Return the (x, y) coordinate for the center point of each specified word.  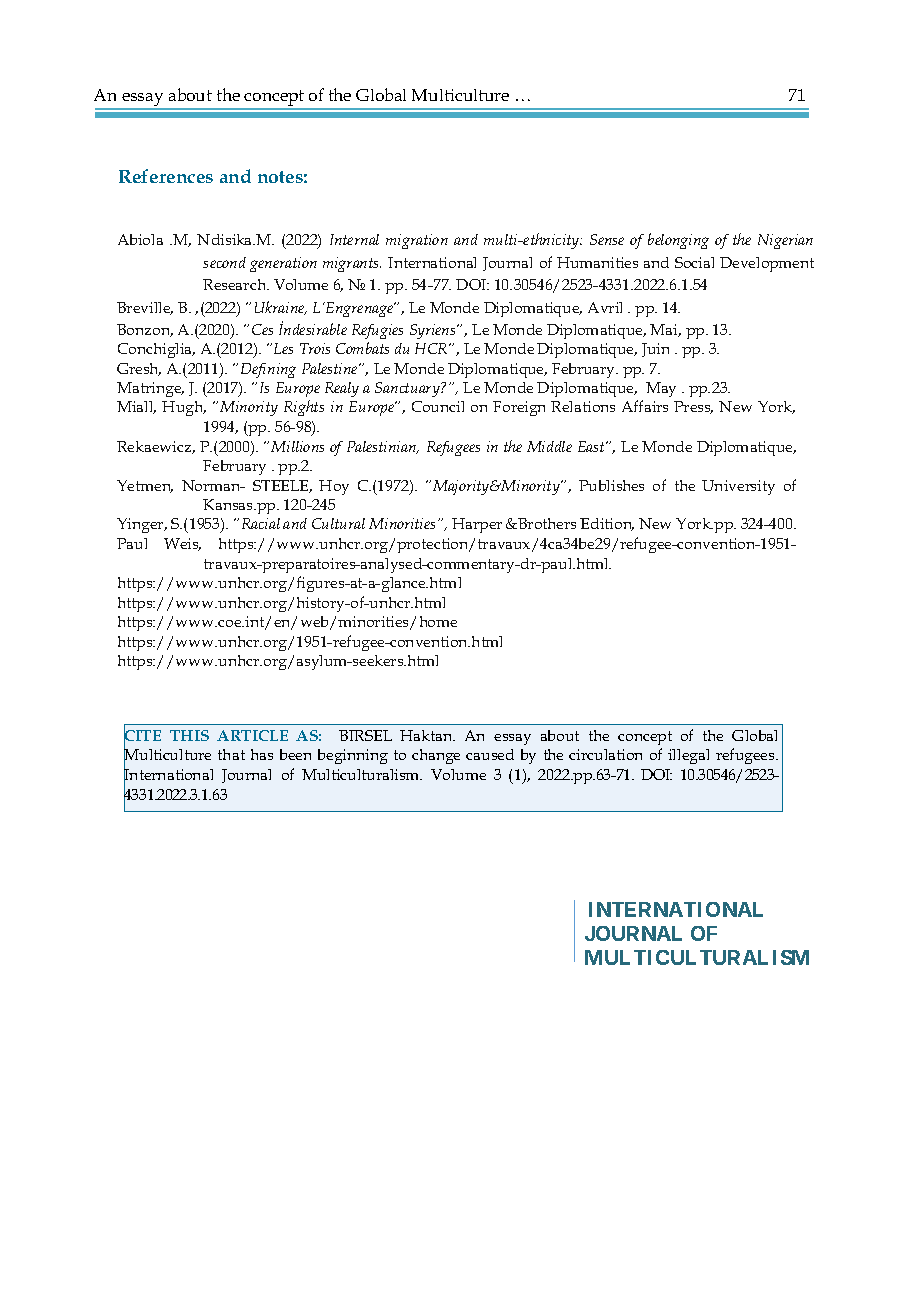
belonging (678, 241)
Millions (297, 446)
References (166, 176)
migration (417, 241)
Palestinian (383, 447)
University (738, 487)
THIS (189, 735)
